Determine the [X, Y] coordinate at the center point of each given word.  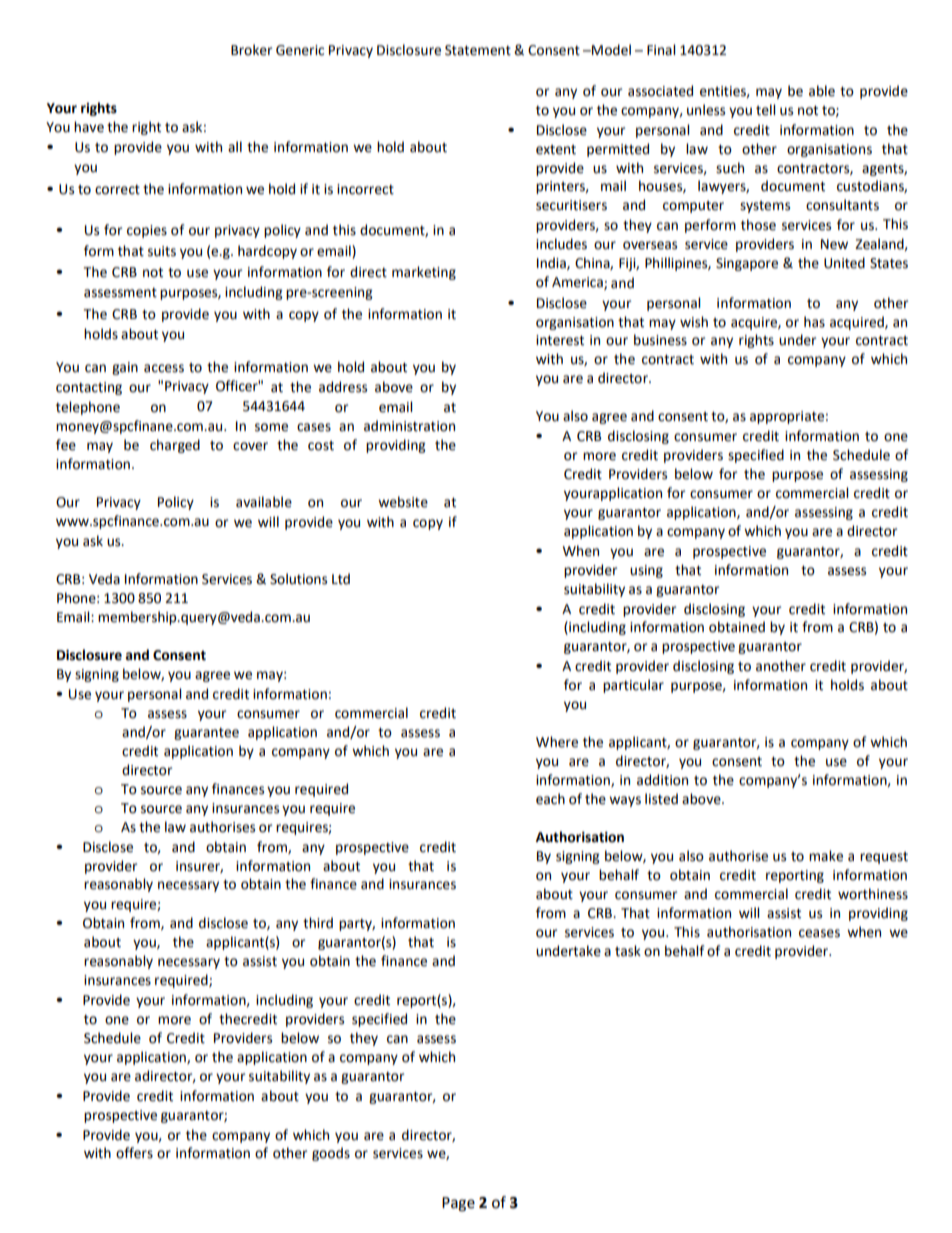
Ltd [341, 579]
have [89, 127]
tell [765, 110]
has [814, 322]
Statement [478, 50]
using [646, 571]
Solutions [298, 579]
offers [134, 1153]
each [550, 799]
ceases [819, 933]
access [164, 368]
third [318, 923]
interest [560, 340]
